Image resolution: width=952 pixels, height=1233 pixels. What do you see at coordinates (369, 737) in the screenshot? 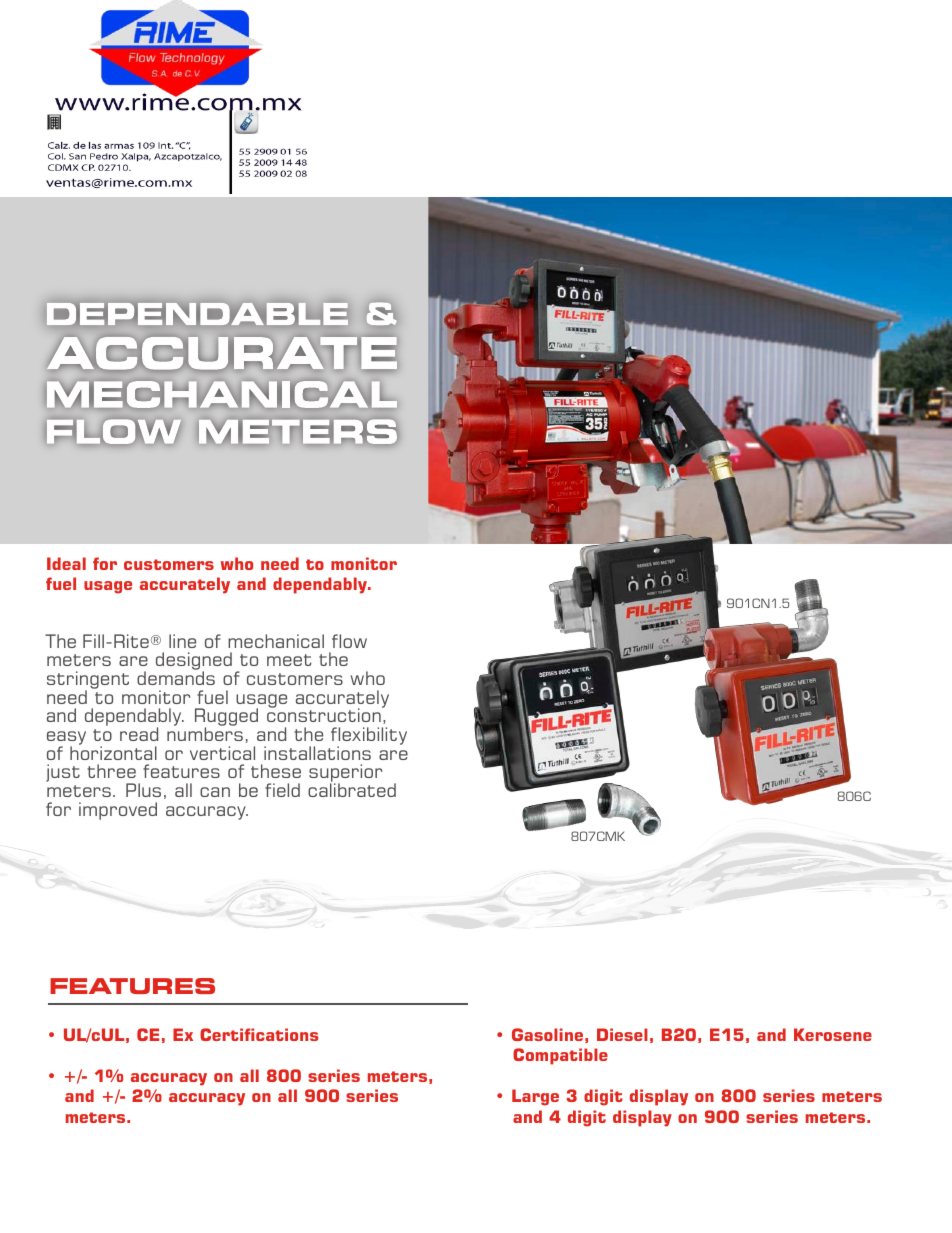
I see `flexibility` at bounding box center [369, 737].
